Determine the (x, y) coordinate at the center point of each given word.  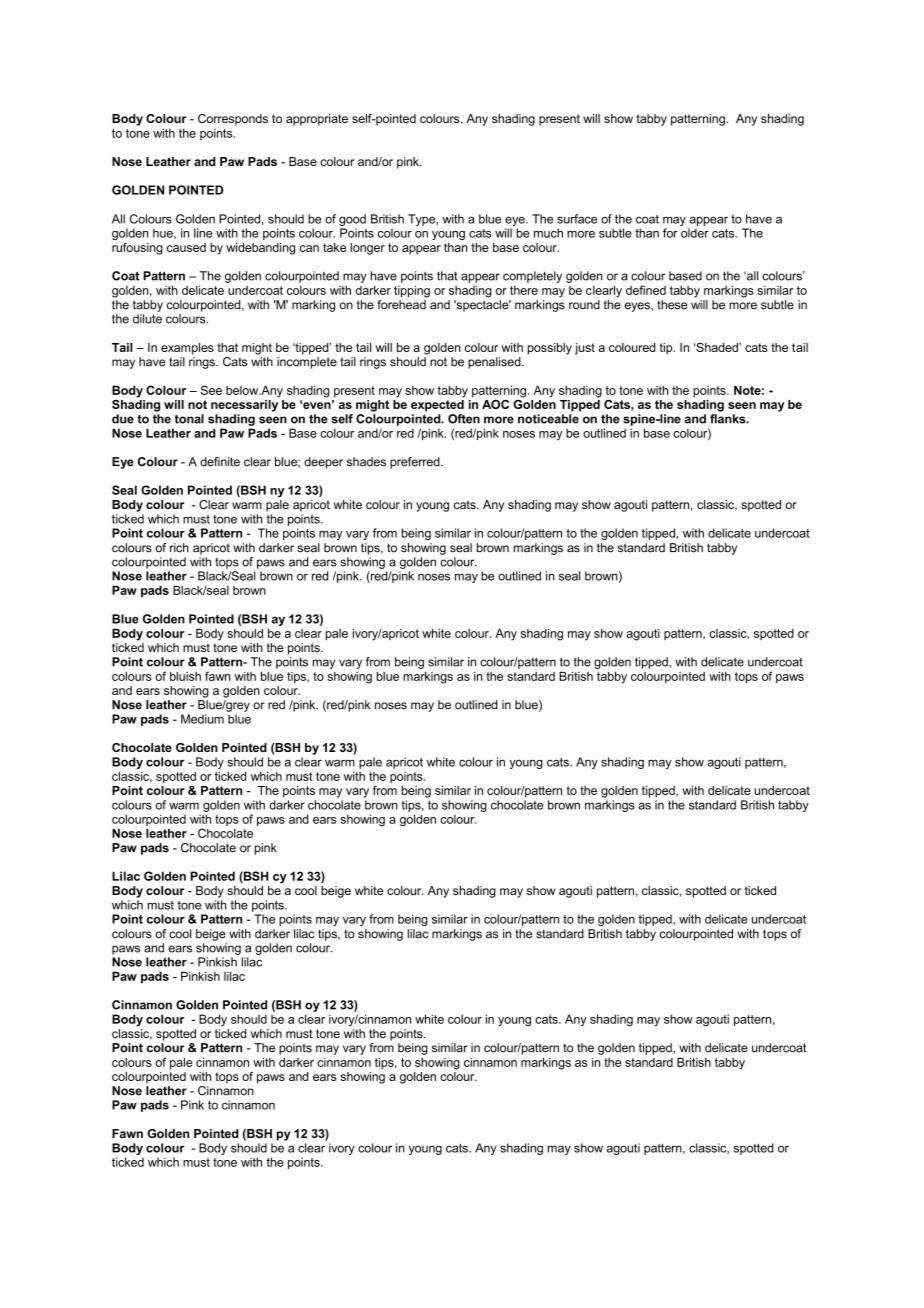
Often (464, 419)
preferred (416, 463)
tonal (189, 419)
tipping (412, 292)
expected (437, 404)
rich (179, 548)
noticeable (548, 419)
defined (646, 290)
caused (186, 247)
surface (577, 219)
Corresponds (233, 120)
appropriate (317, 120)
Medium (202, 719)
